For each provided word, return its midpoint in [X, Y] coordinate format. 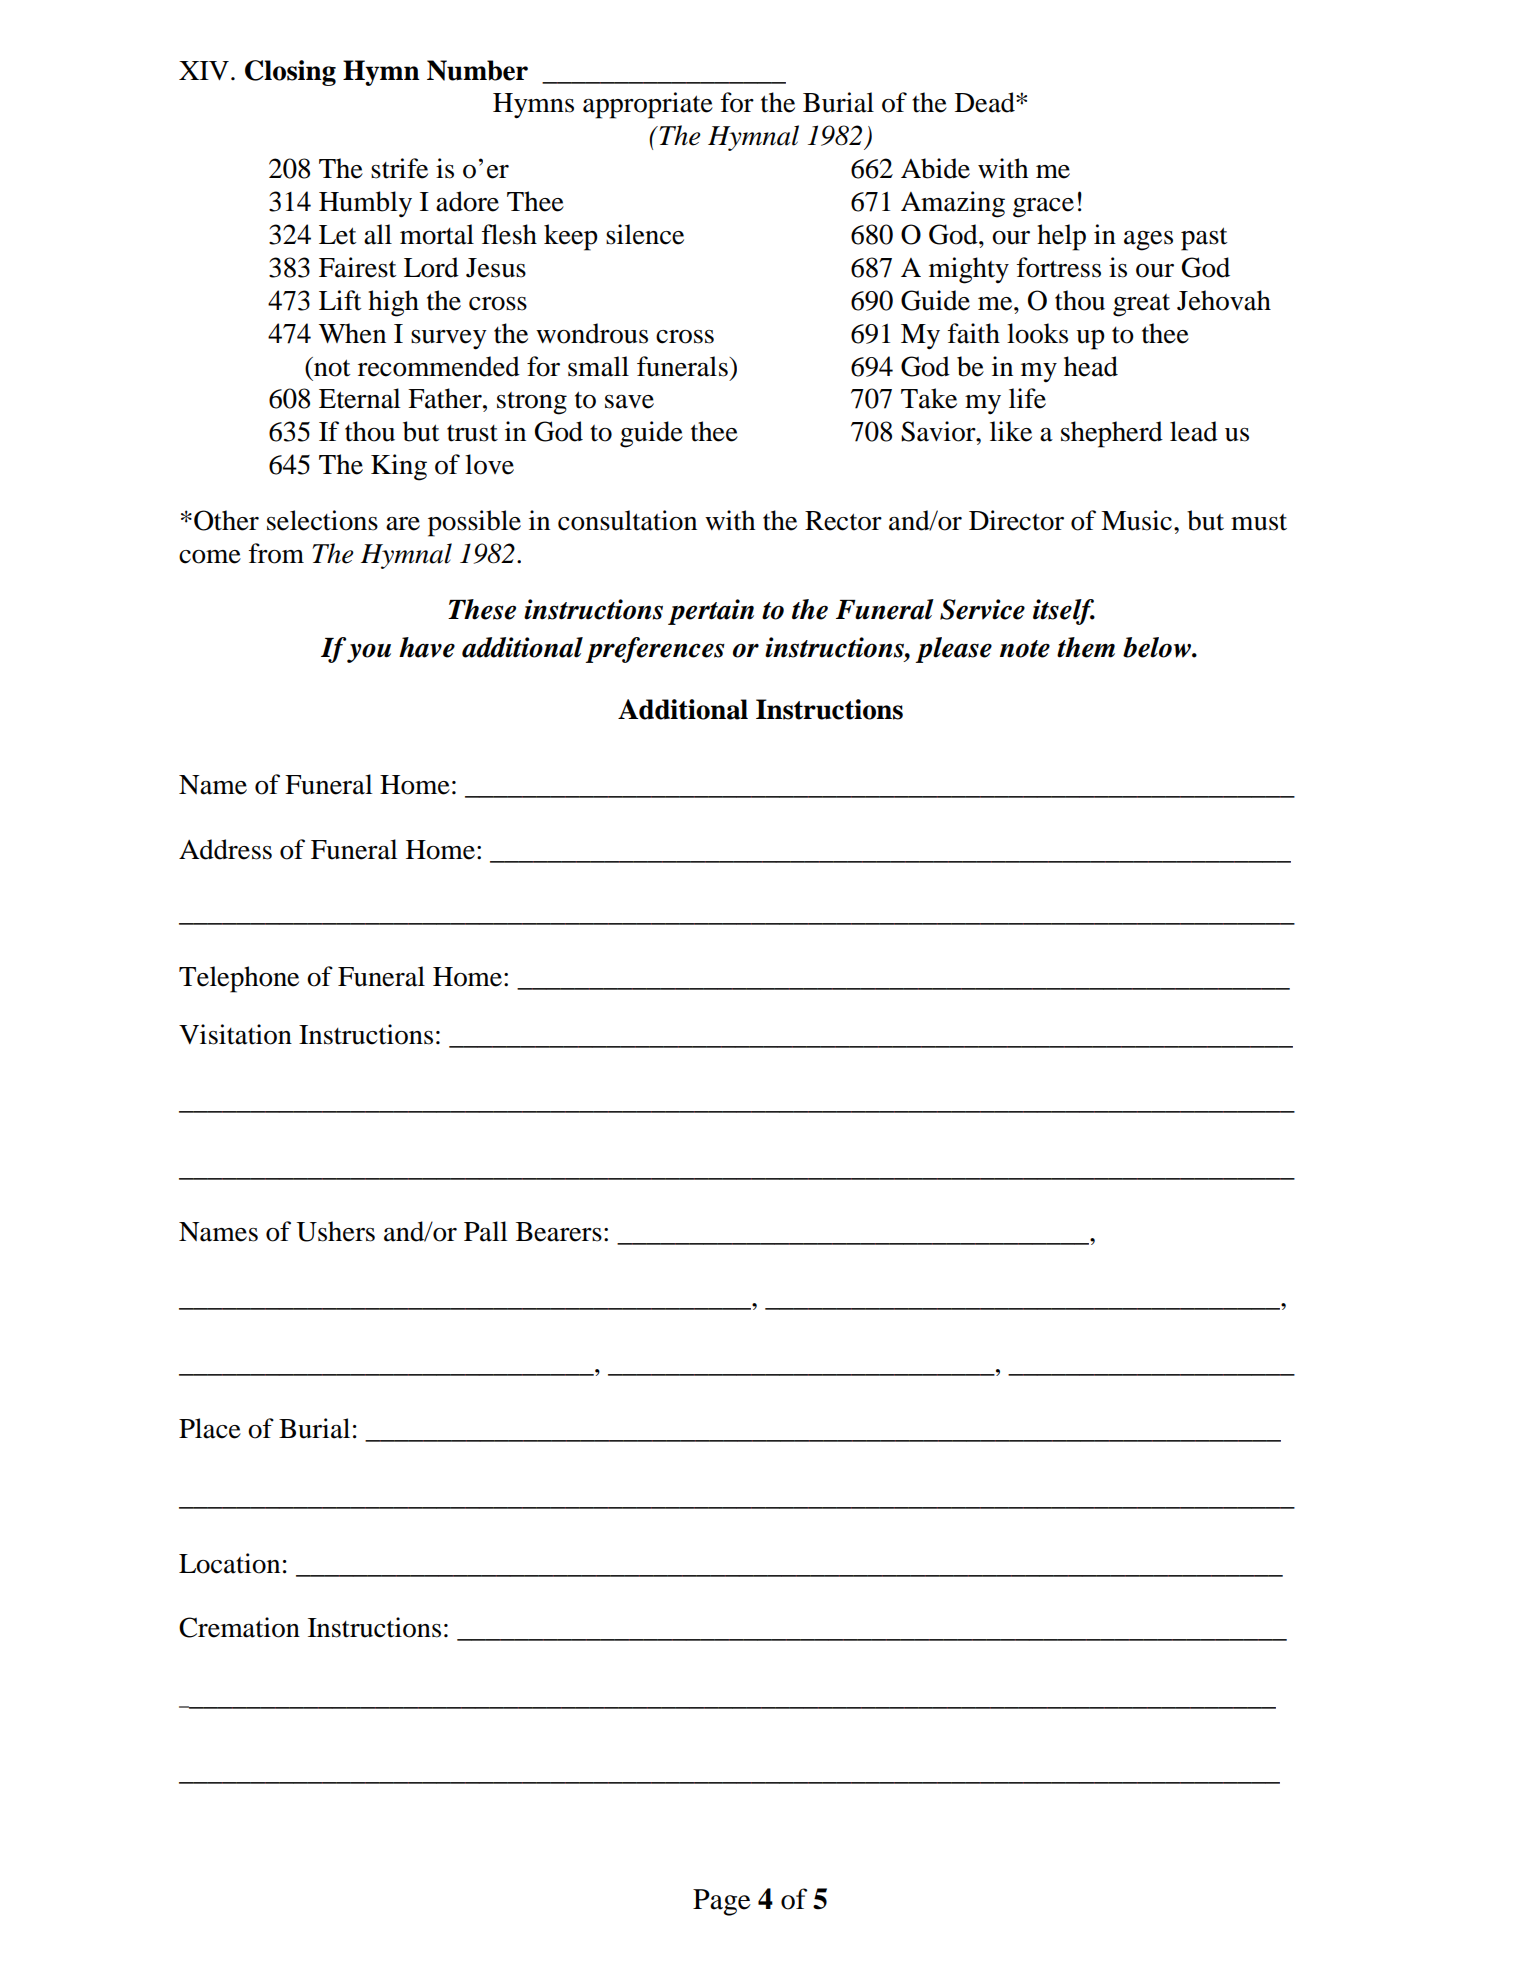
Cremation [239, 1627]
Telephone [239, 979]
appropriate [648, 105]
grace [1043, 208]
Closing [290, 73]
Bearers [559, 1232]
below [1158, 647]
